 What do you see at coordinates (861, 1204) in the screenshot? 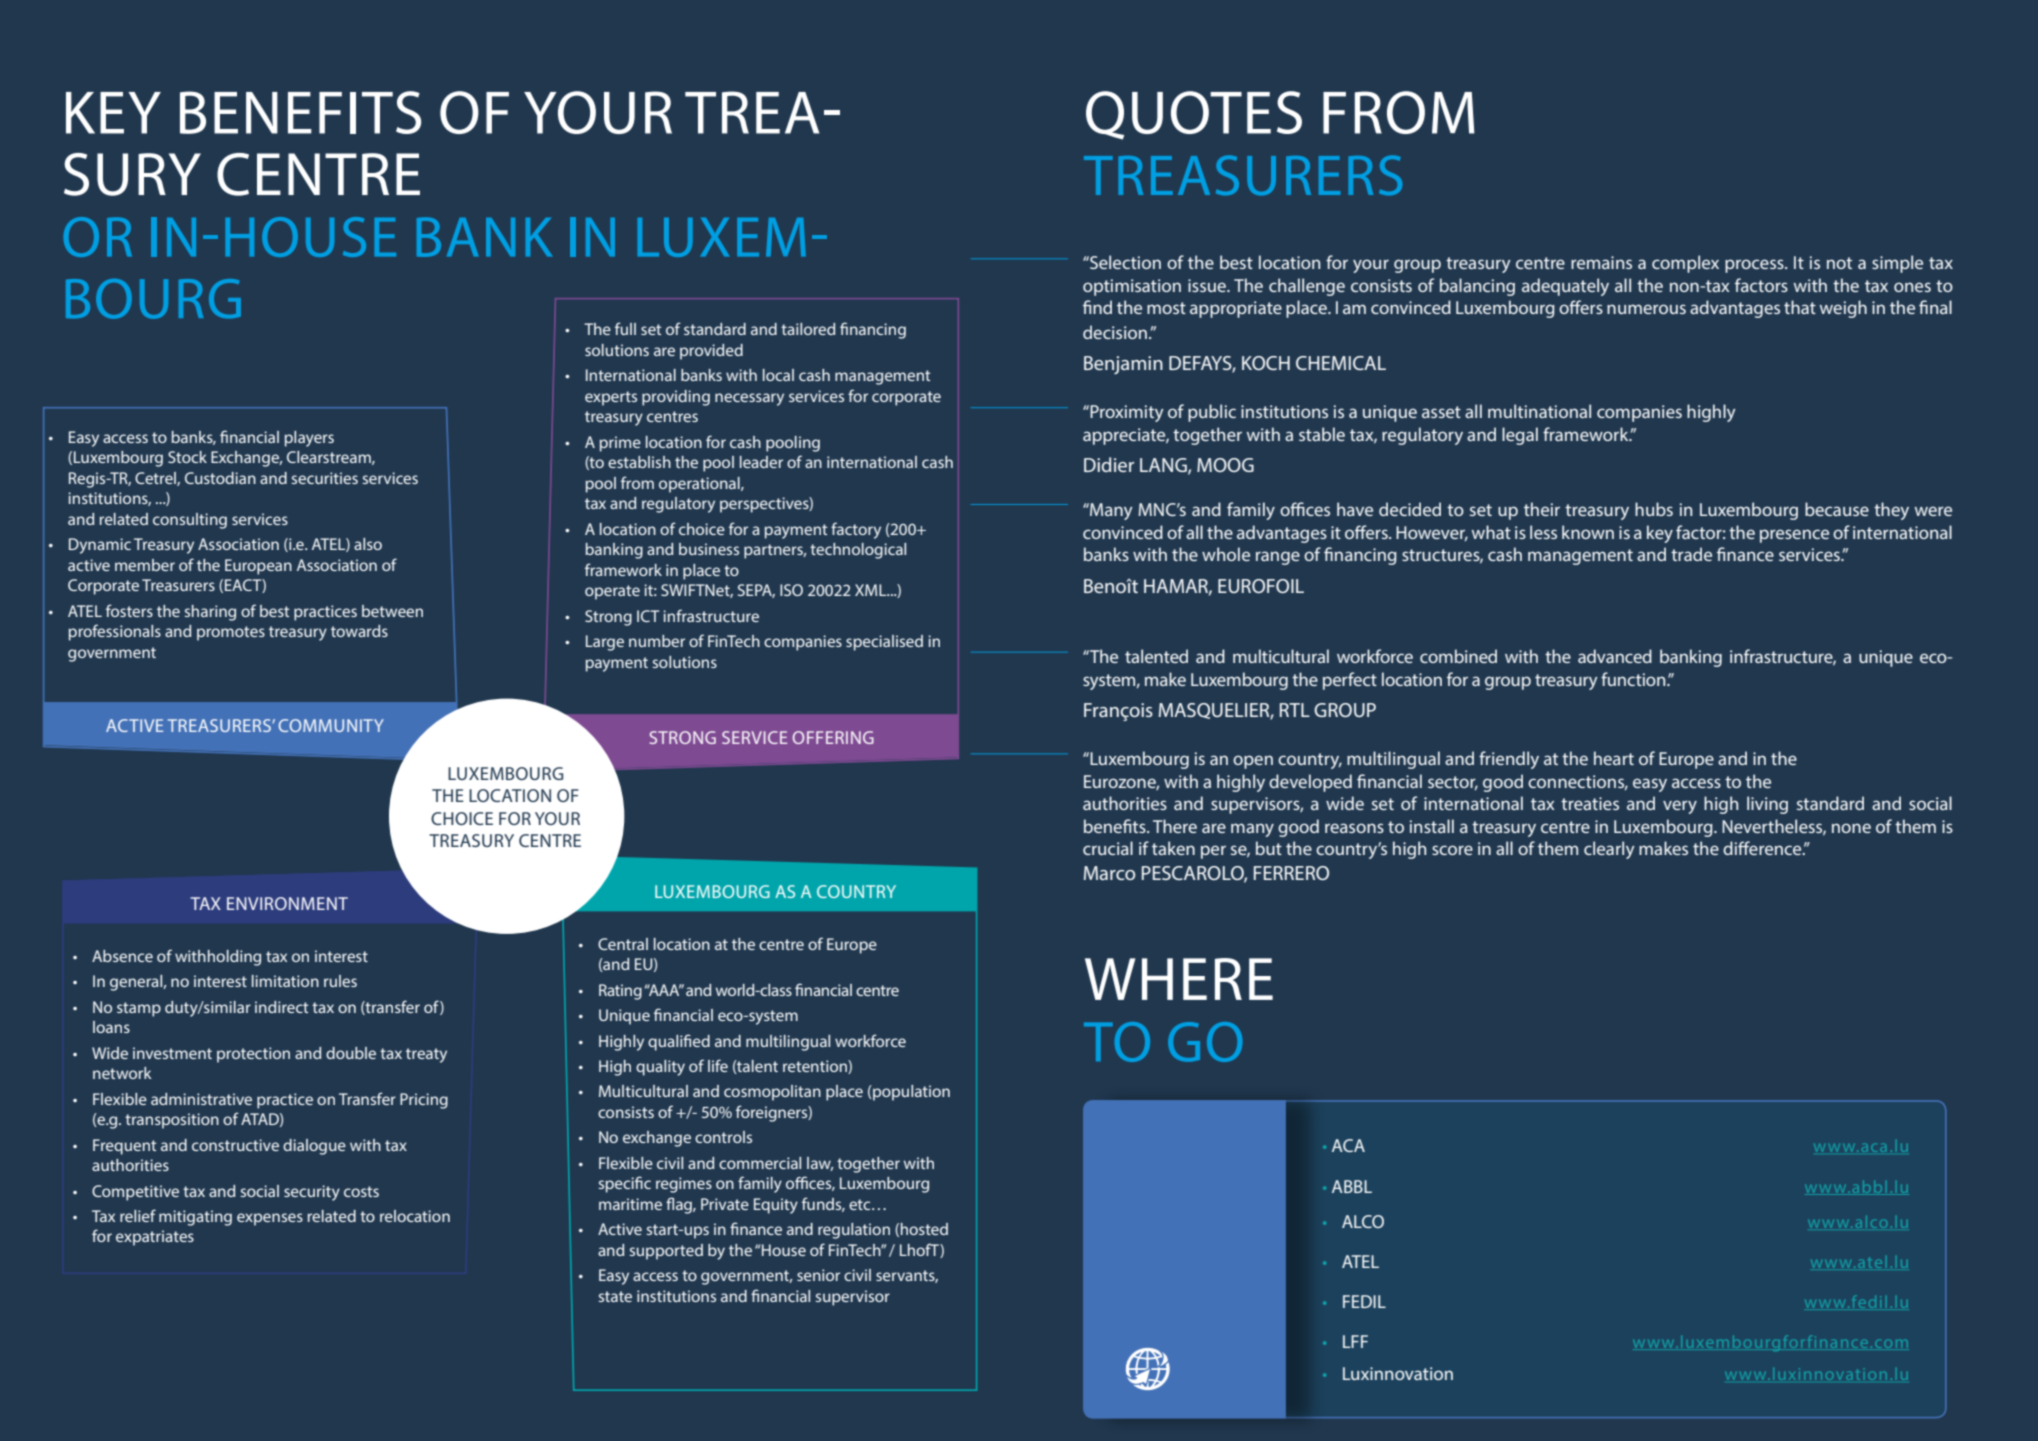
I see `etc` at bounding box center [861, 1204].
